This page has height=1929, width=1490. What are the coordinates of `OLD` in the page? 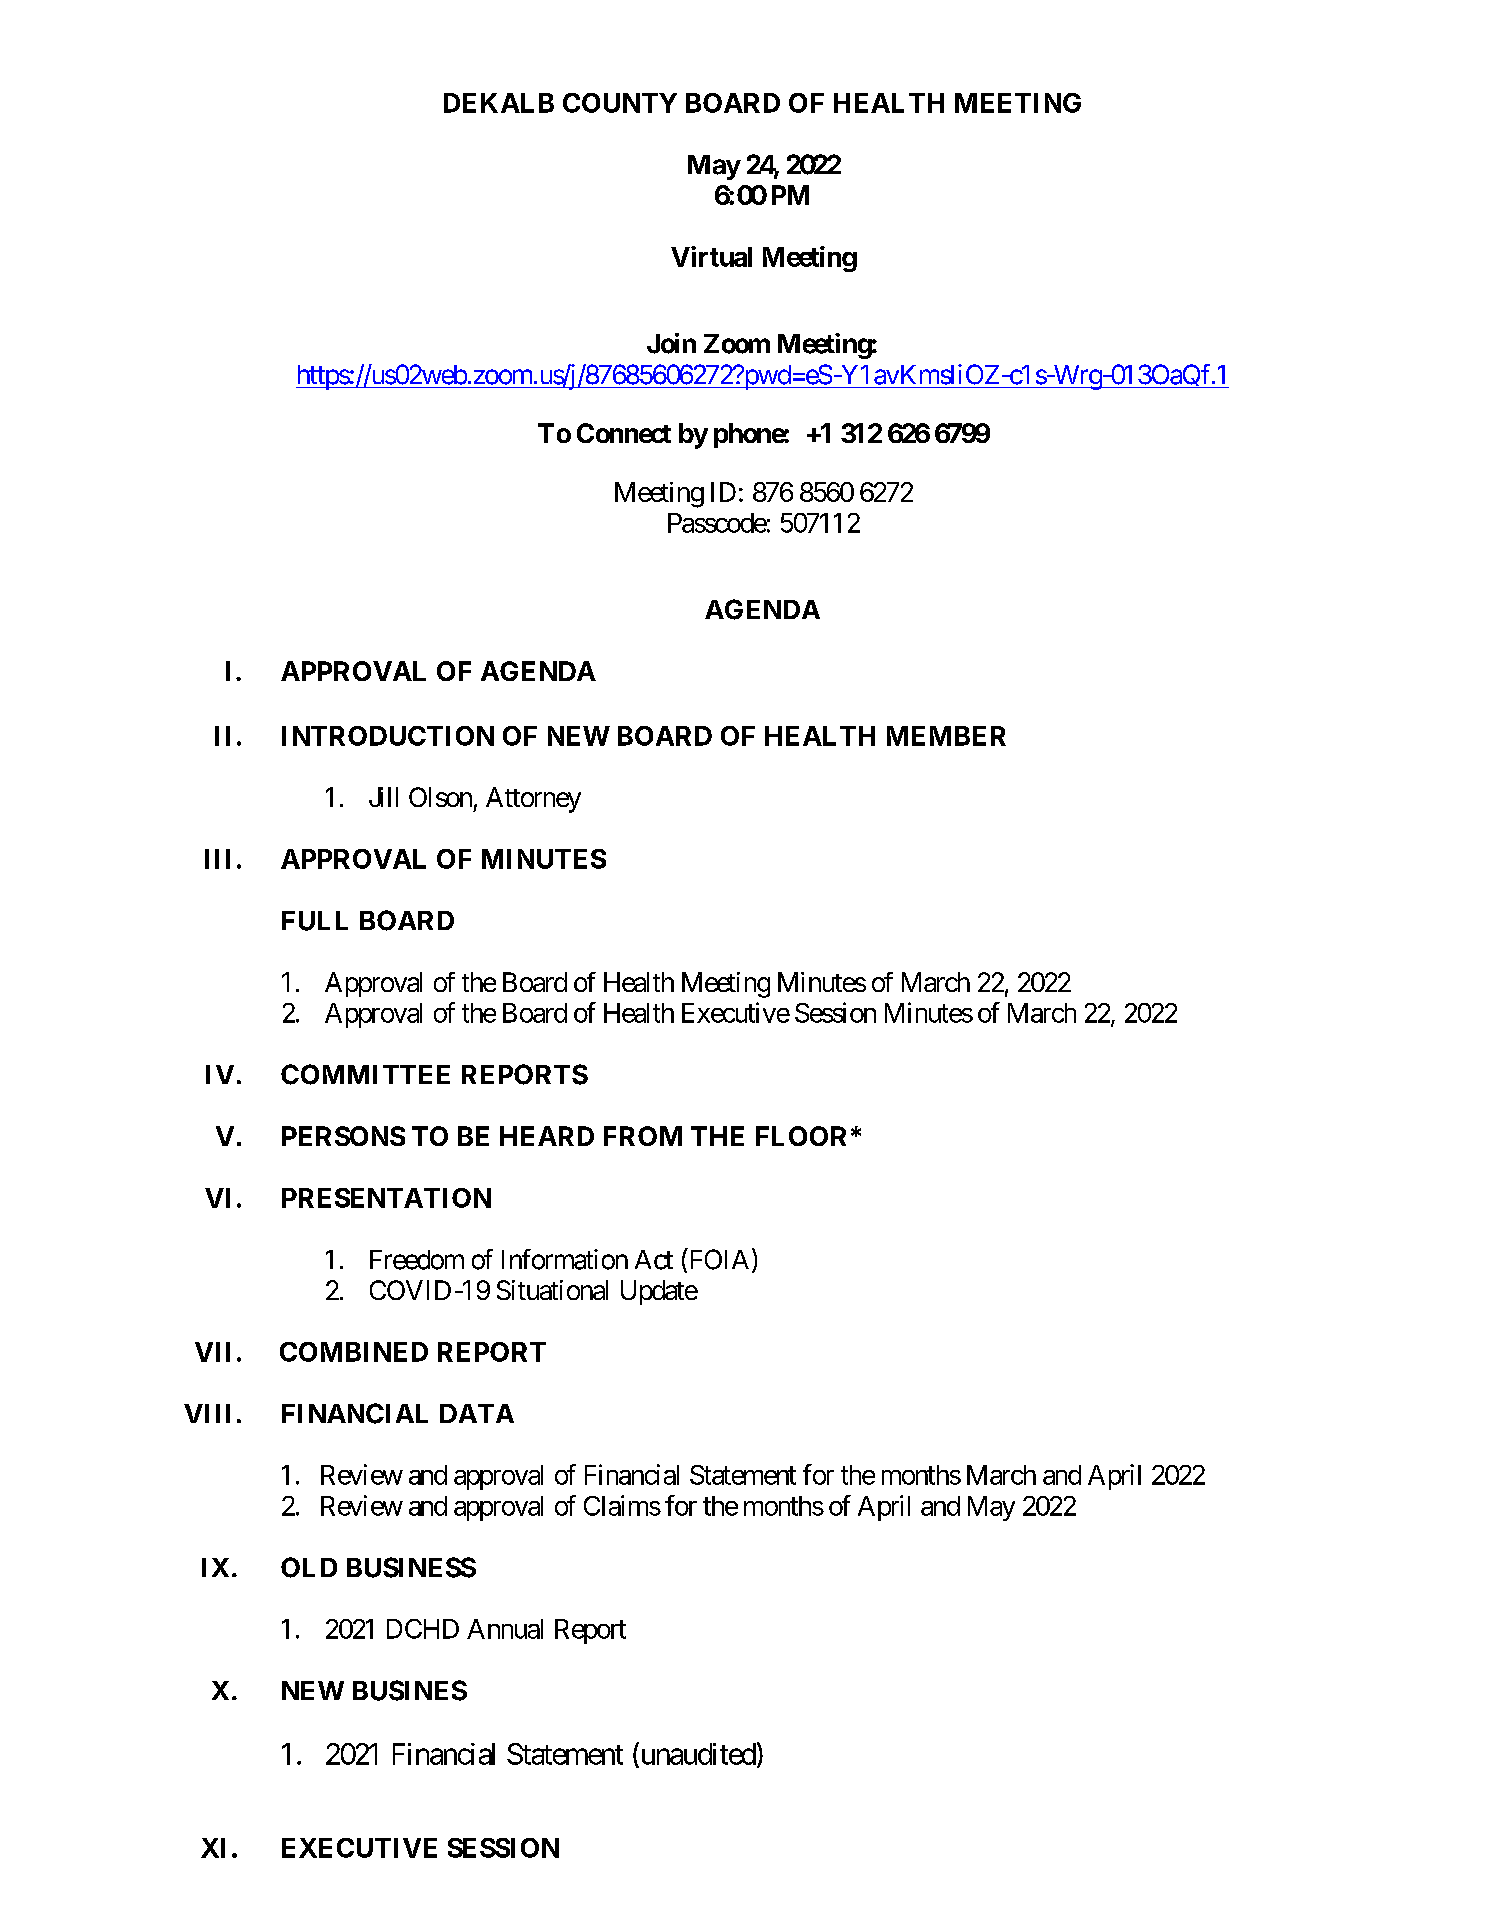 It's located at (309, 1567).
